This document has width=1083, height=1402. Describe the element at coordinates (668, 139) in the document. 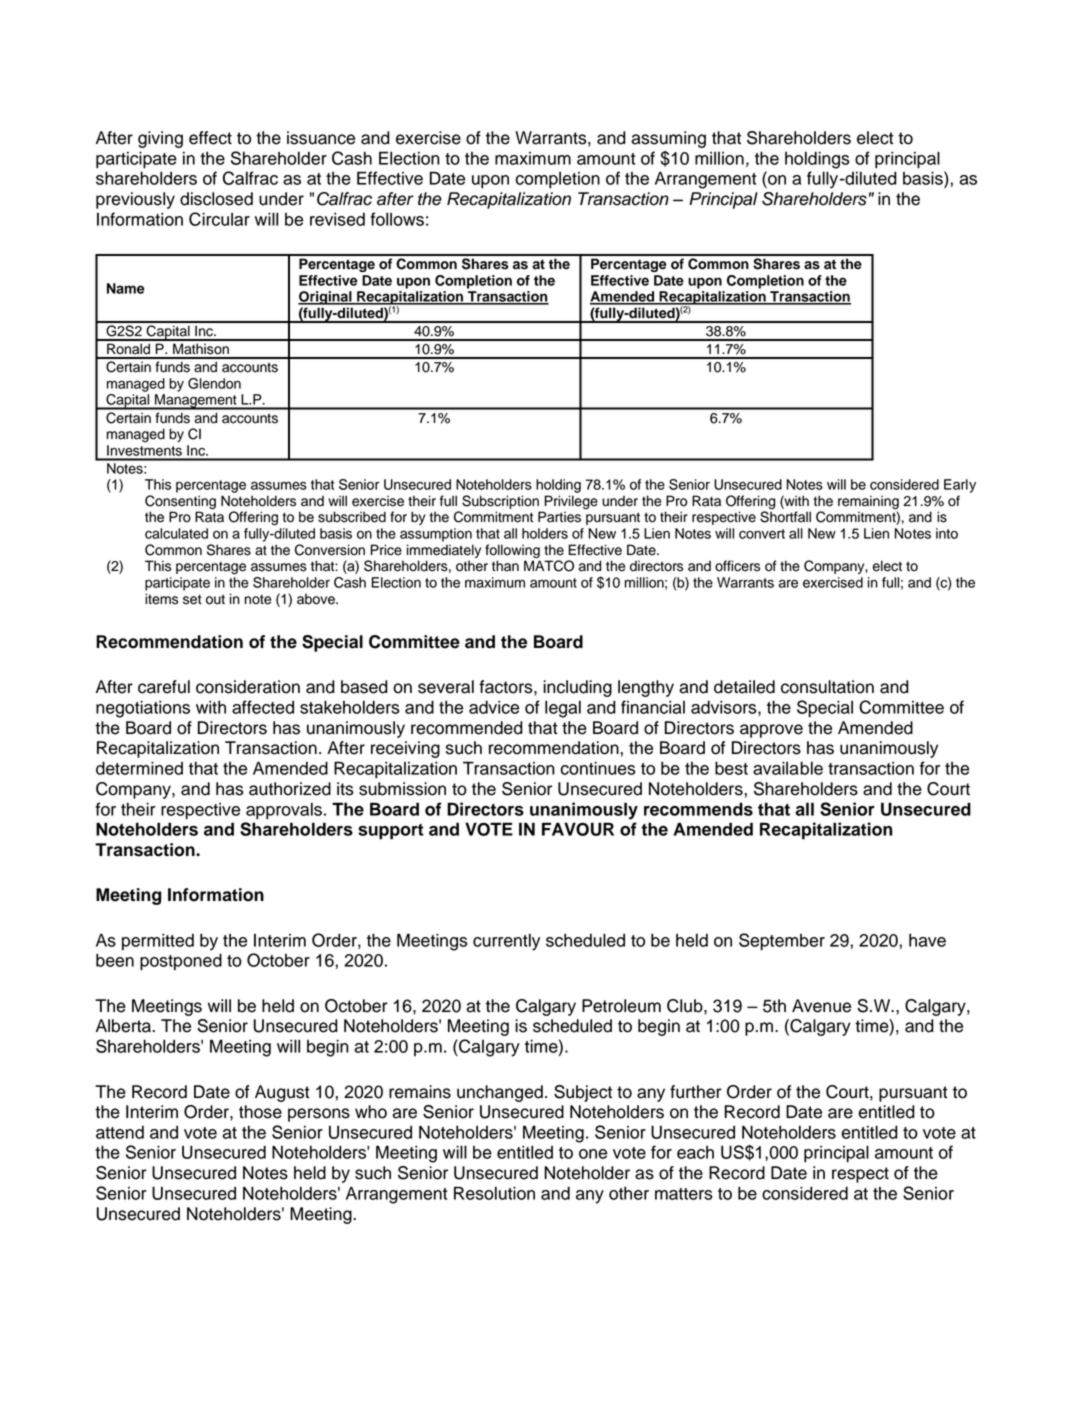

I see `assuming` at that location.
